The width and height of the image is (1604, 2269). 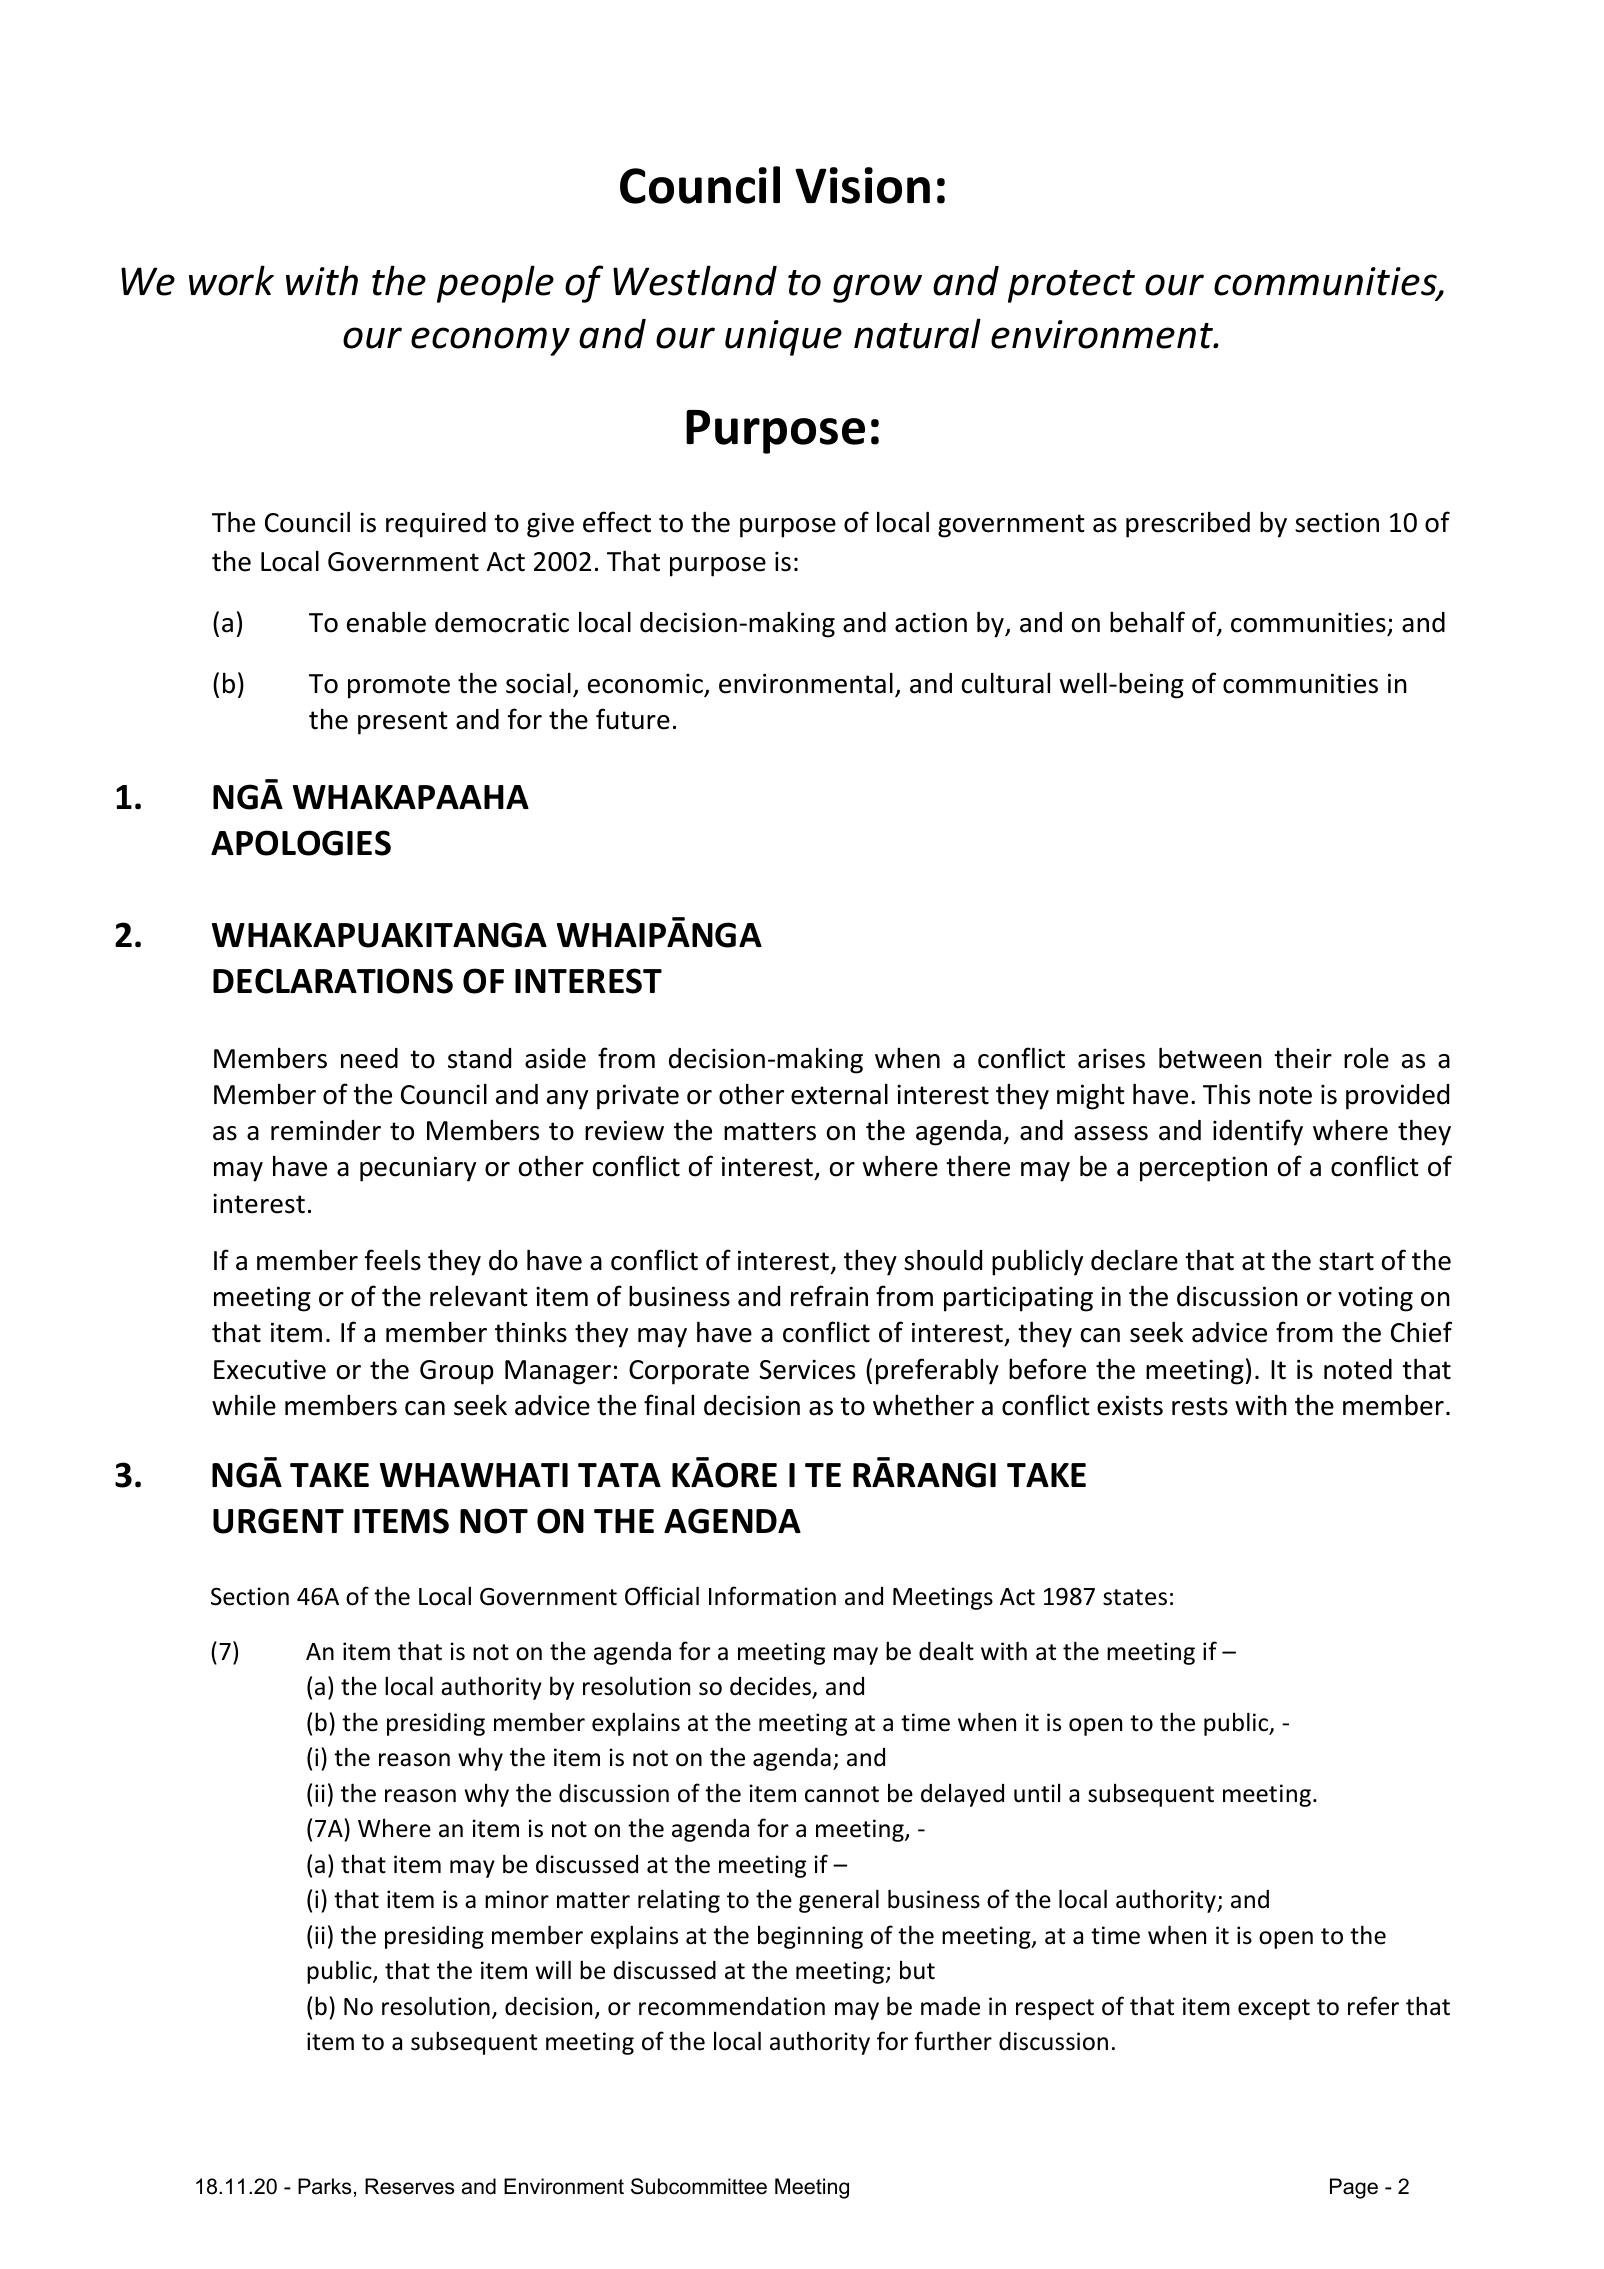 What do you see at coordinates (333, 981) in the image?
I see `DECLARATIONS` at bounding box center [333, 981].
